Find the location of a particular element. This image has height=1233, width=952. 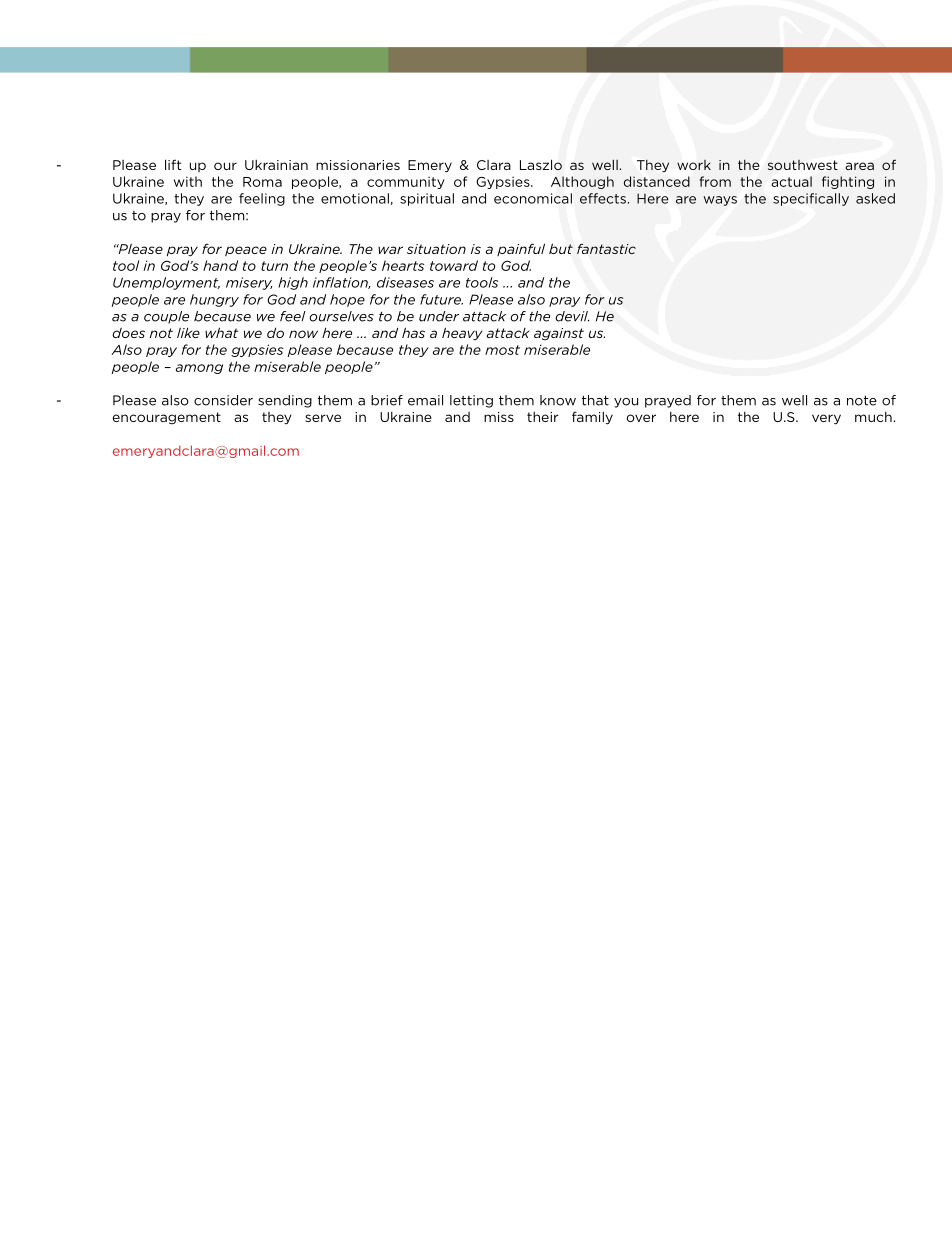

their is located at coordinates (542, 417).
